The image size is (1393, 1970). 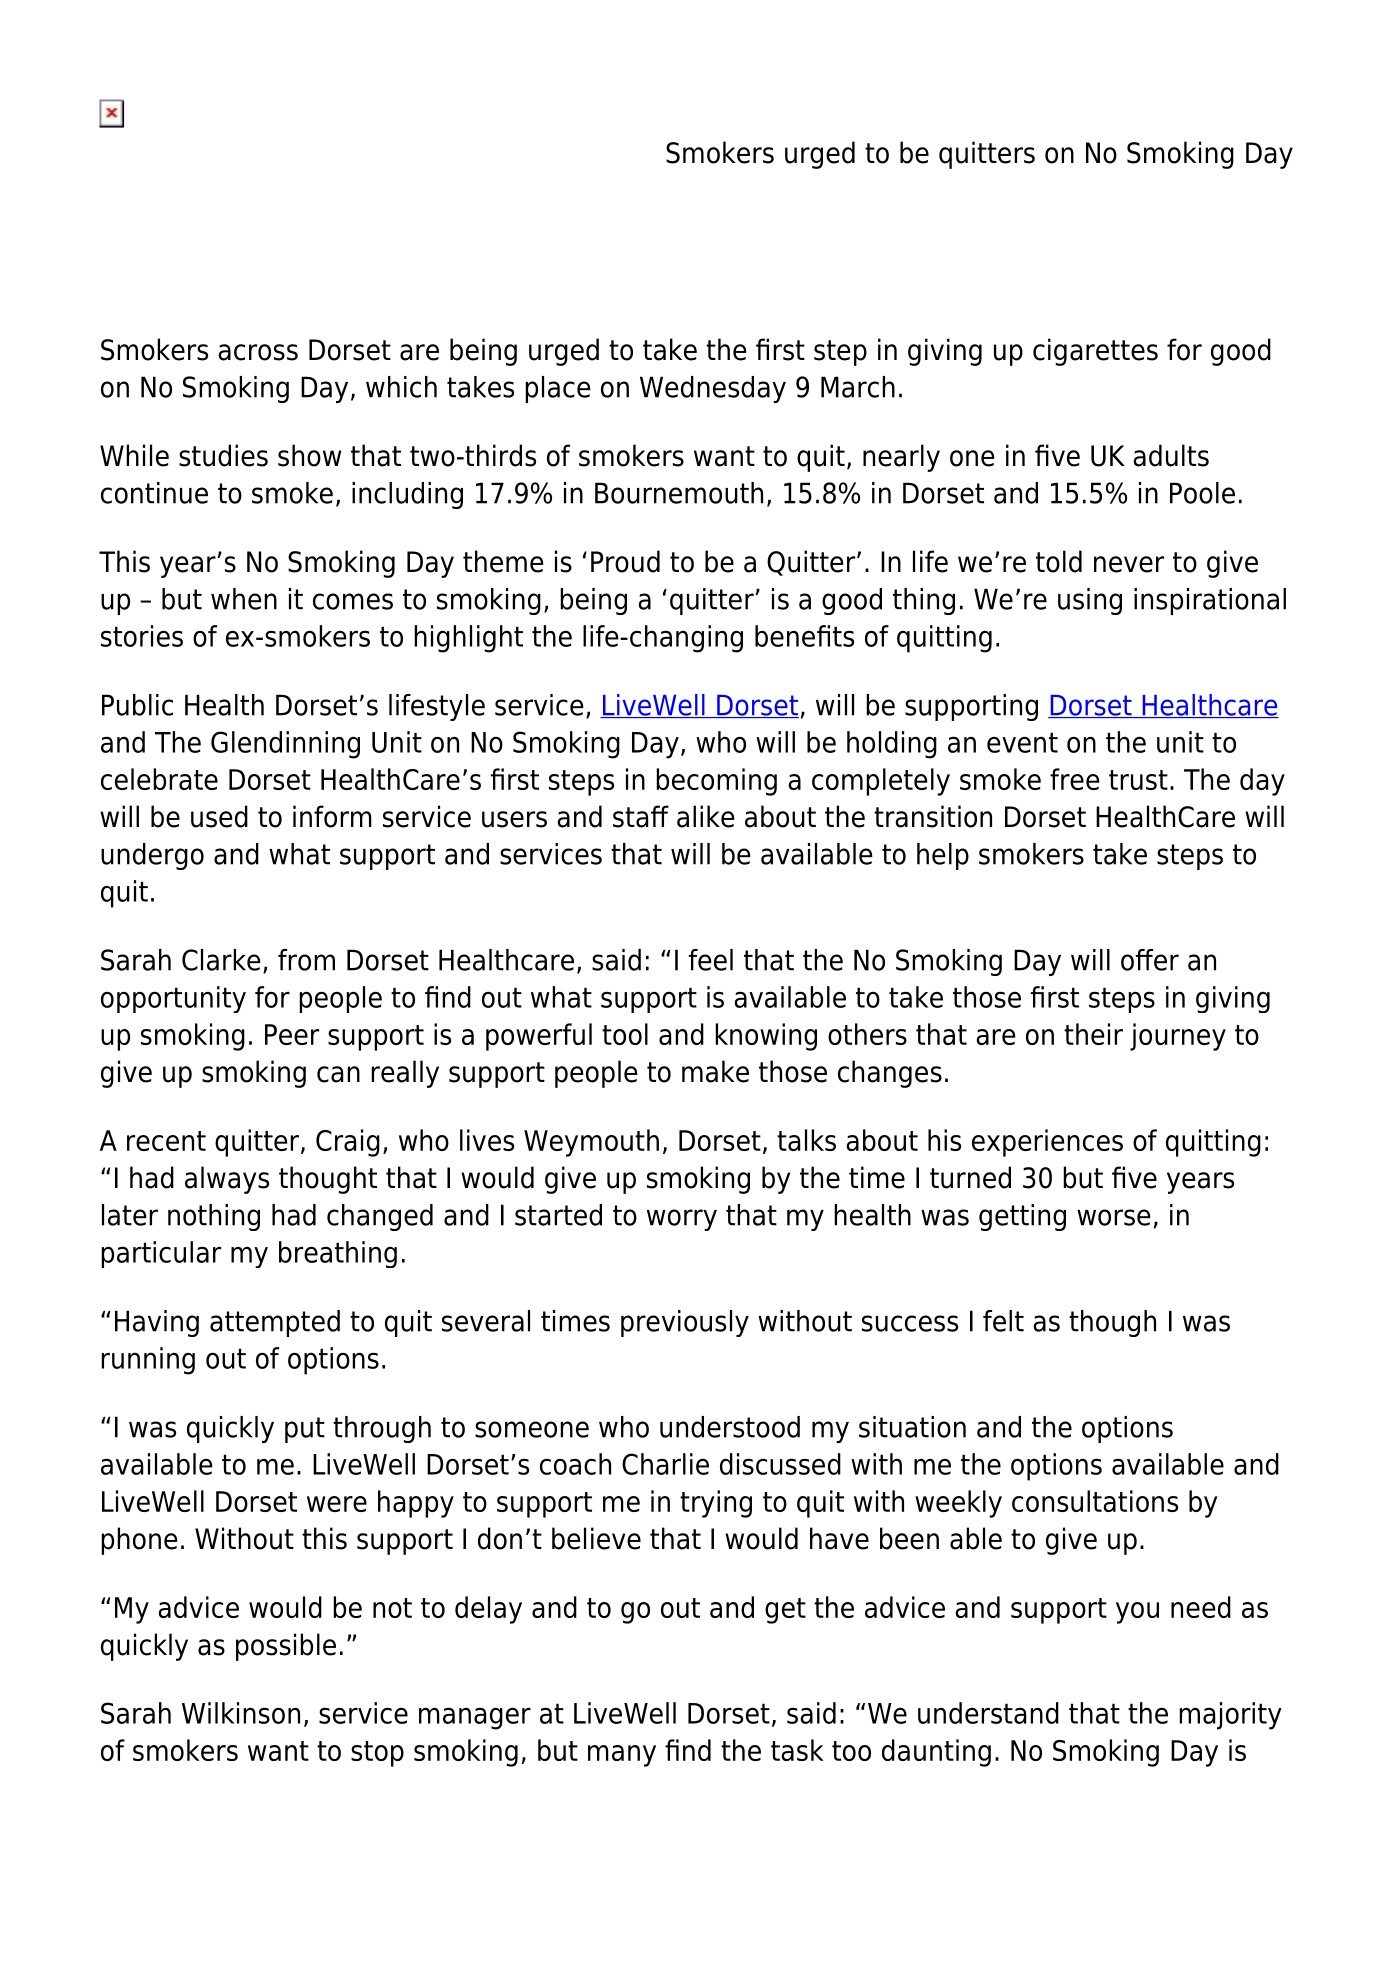 What do you see at coordinates (227, 1180) in the screenshot?
I see `always` at bounding box center [227, 1180].
